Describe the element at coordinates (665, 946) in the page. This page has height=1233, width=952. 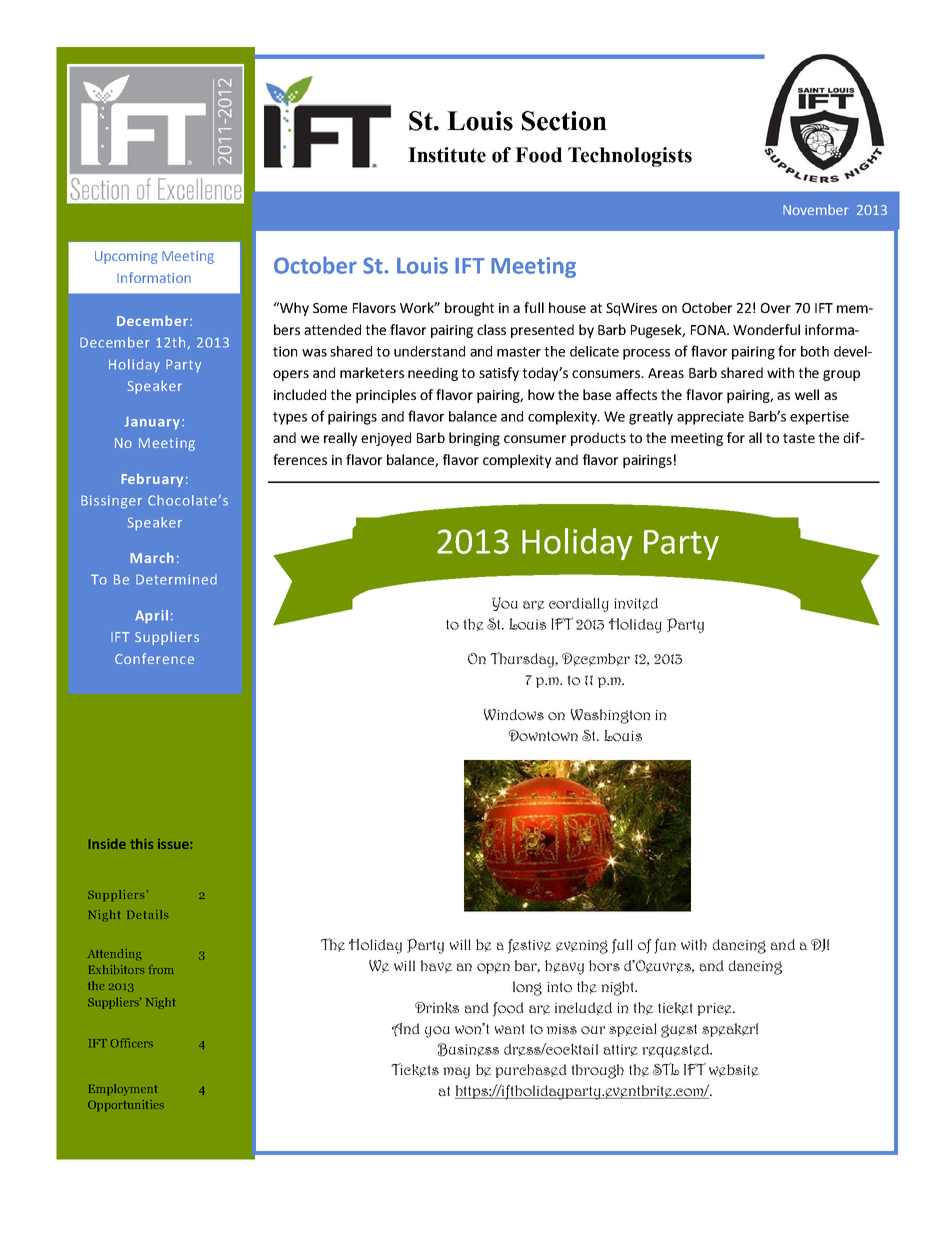
I see `fun` at that location.
